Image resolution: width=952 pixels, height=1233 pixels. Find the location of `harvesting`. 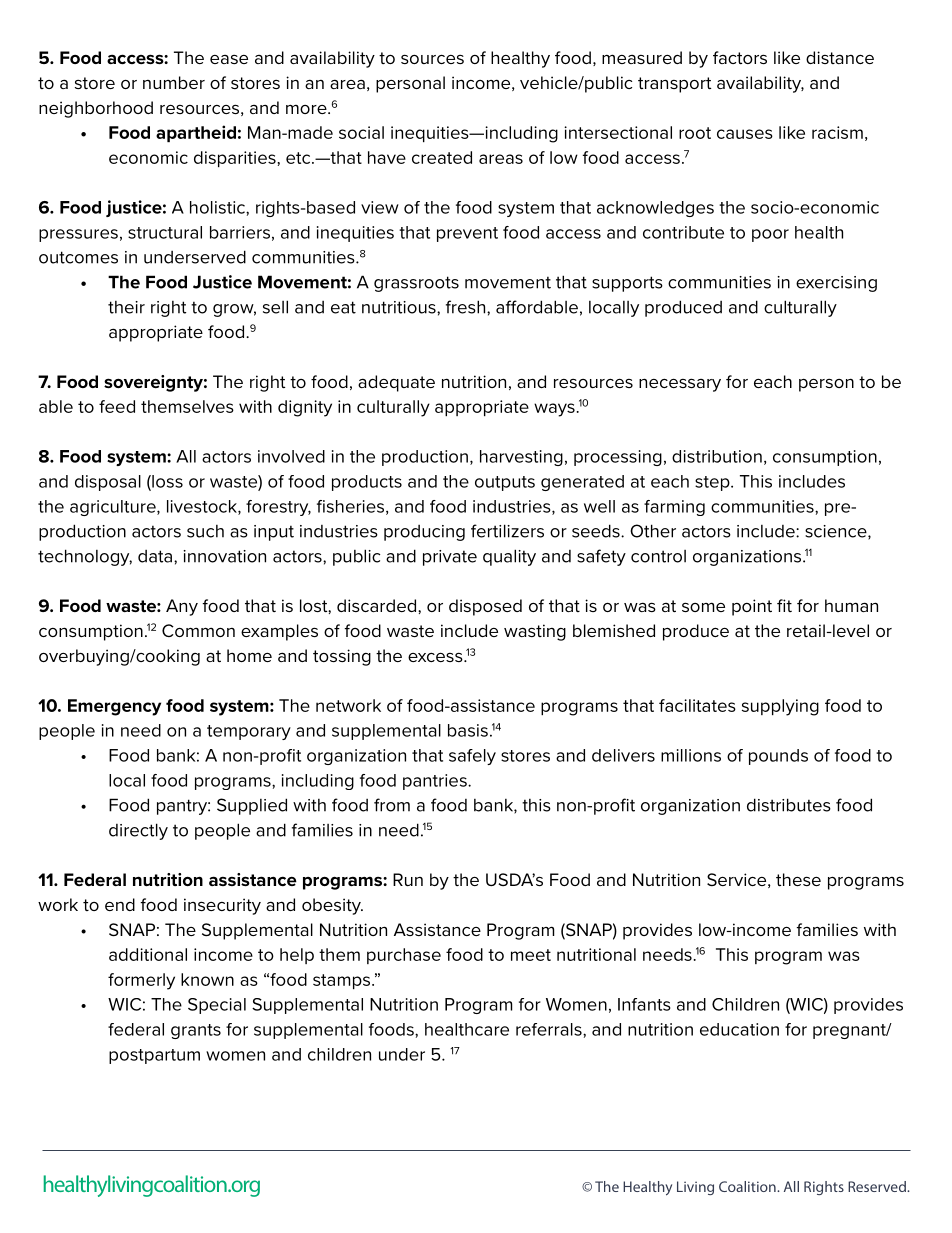

harvesting is located at coordinates (521, 458).
